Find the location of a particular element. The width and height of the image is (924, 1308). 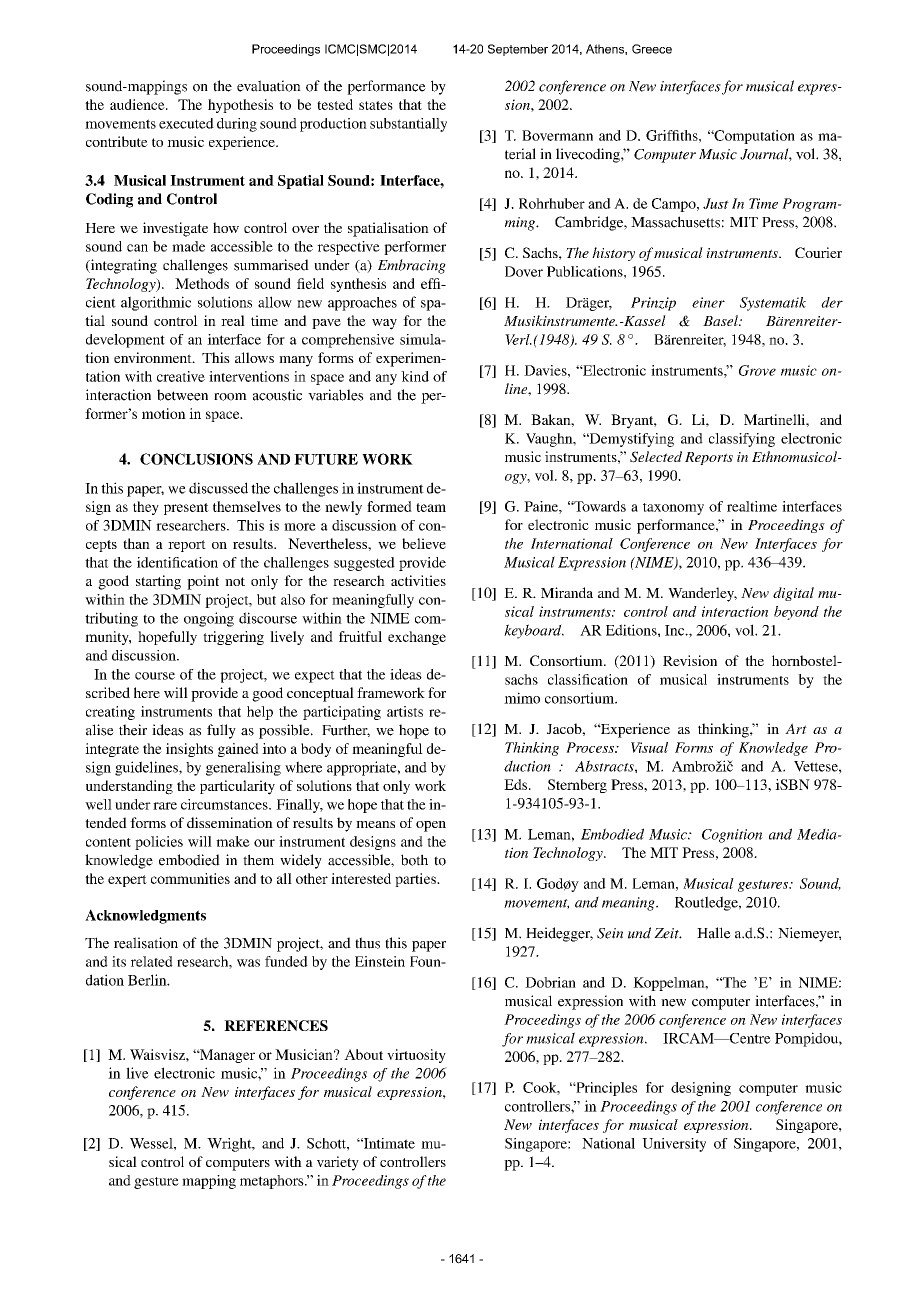

kind is located at coordinates (415, 376).
